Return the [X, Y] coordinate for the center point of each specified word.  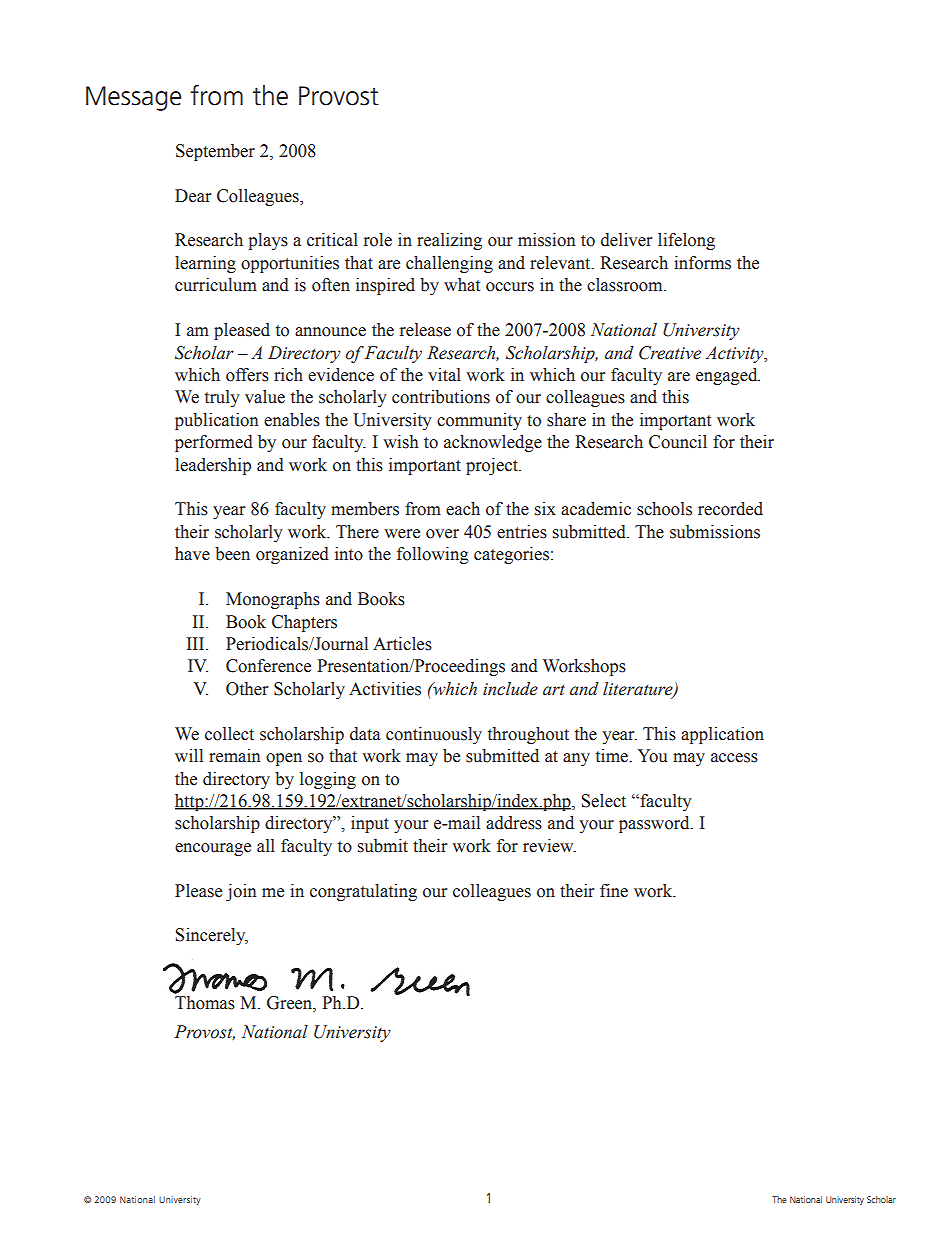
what [462, 285]
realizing [449, 241]
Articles [402, 644]
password [655, 824]
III [197, 643]
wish [400, 442]
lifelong [686, 241]
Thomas [204, 1001]
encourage [213, 849]
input [370, 824]
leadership [213, 466]
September [215, 152]
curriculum [216, 285]
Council [678, 442]
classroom [626, 285]
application [722, 735]
